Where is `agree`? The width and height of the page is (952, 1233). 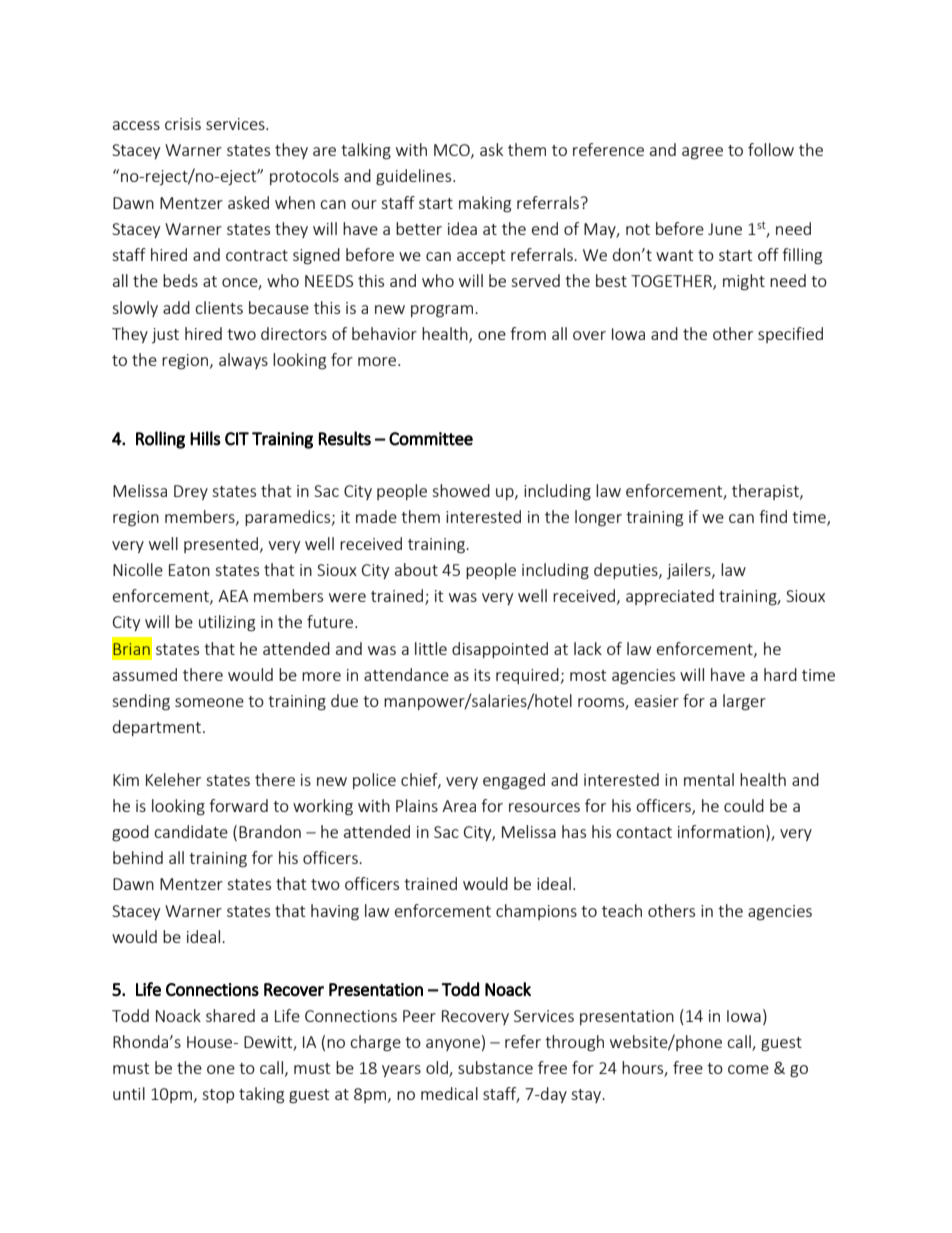 agree is located at coordinates (702, 153).
